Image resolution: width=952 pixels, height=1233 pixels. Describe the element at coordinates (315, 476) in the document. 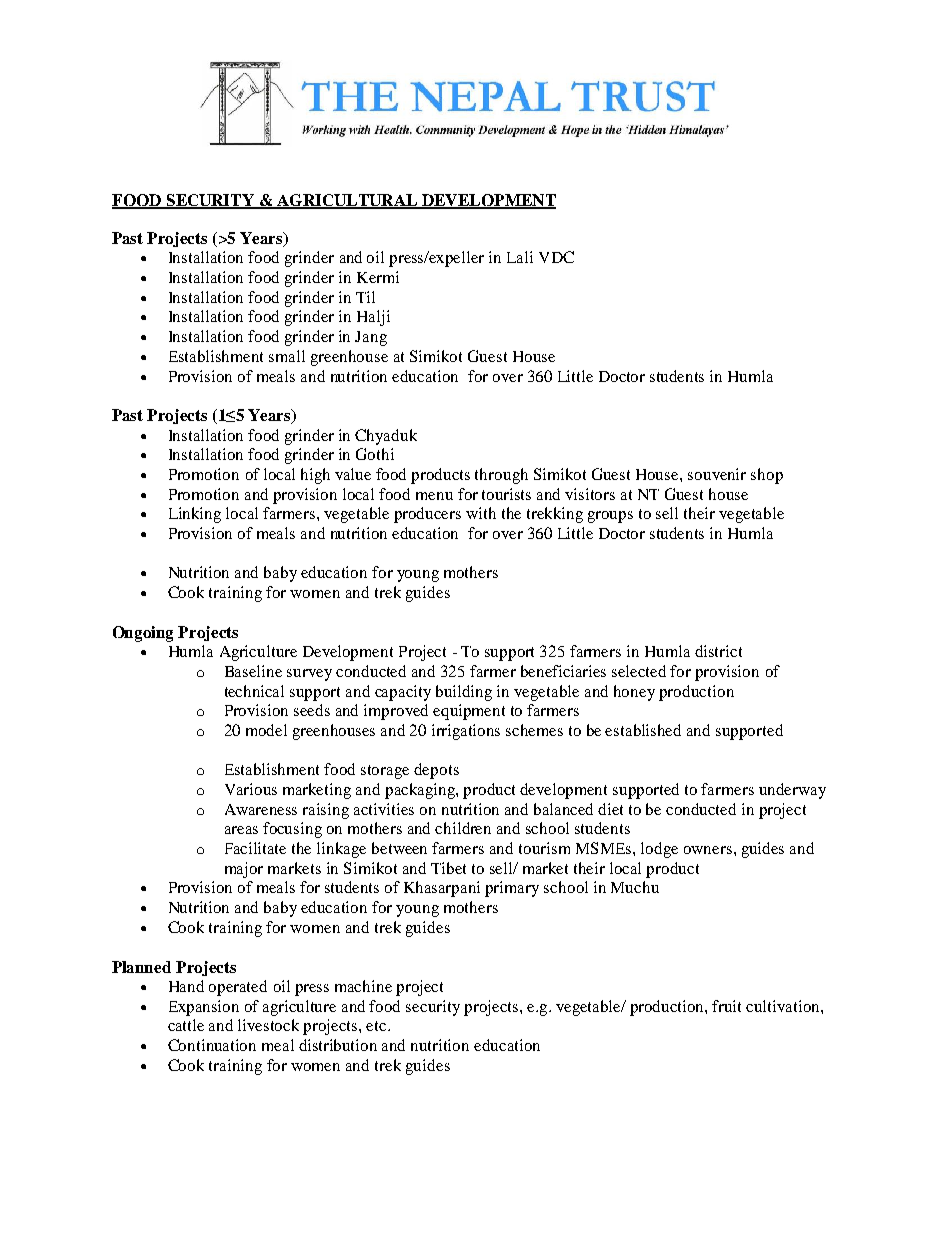

I see `high` at that location.
